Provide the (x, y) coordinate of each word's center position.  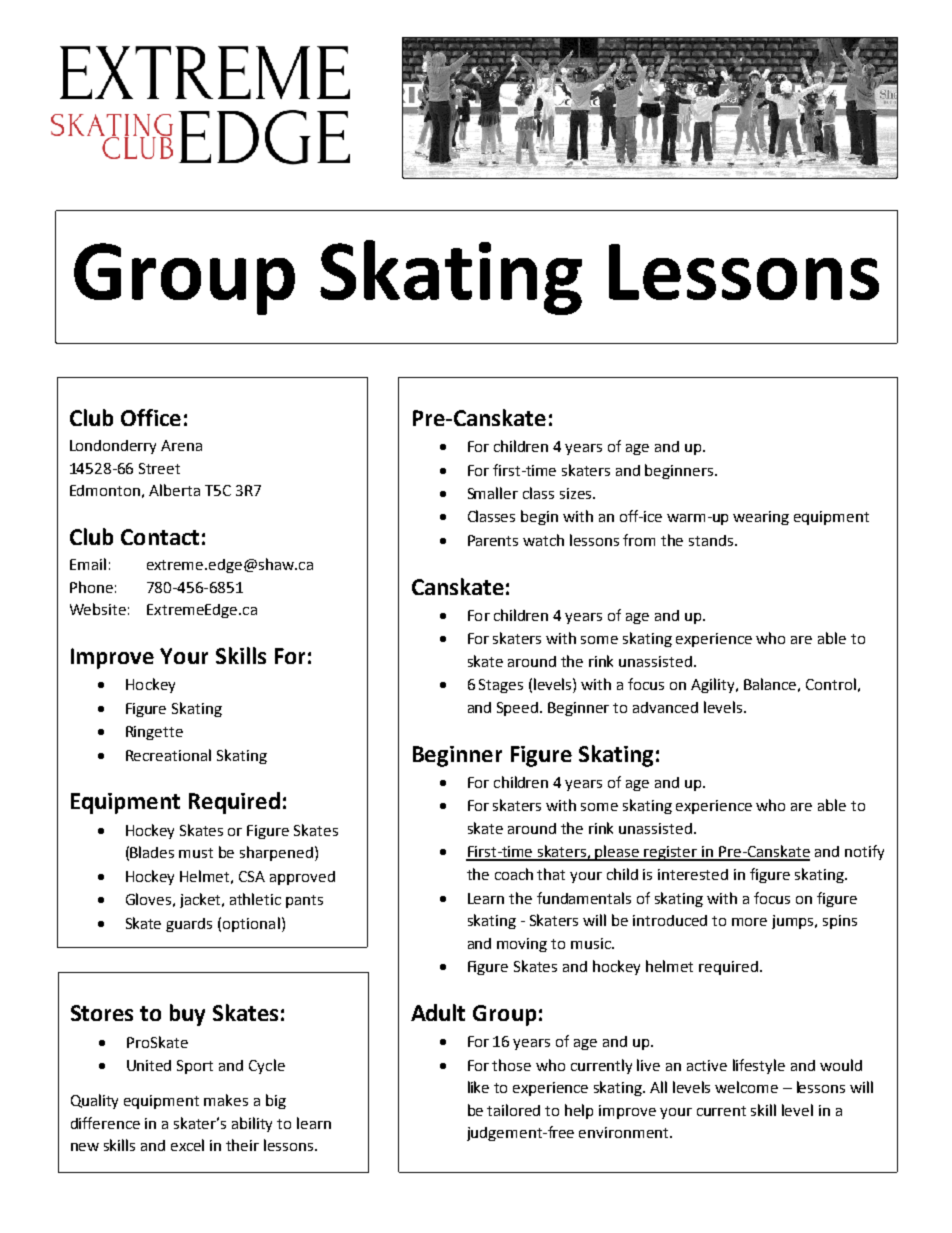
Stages (501, 686)
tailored (513, 1110)
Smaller (493, 493)
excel (187, 1145)
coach (514, 874)
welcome (746, 1087)
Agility (714, 685)
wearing (761, 518)
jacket (201, 900)
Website (98, 609)
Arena (181, 445)
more (749, 922)
